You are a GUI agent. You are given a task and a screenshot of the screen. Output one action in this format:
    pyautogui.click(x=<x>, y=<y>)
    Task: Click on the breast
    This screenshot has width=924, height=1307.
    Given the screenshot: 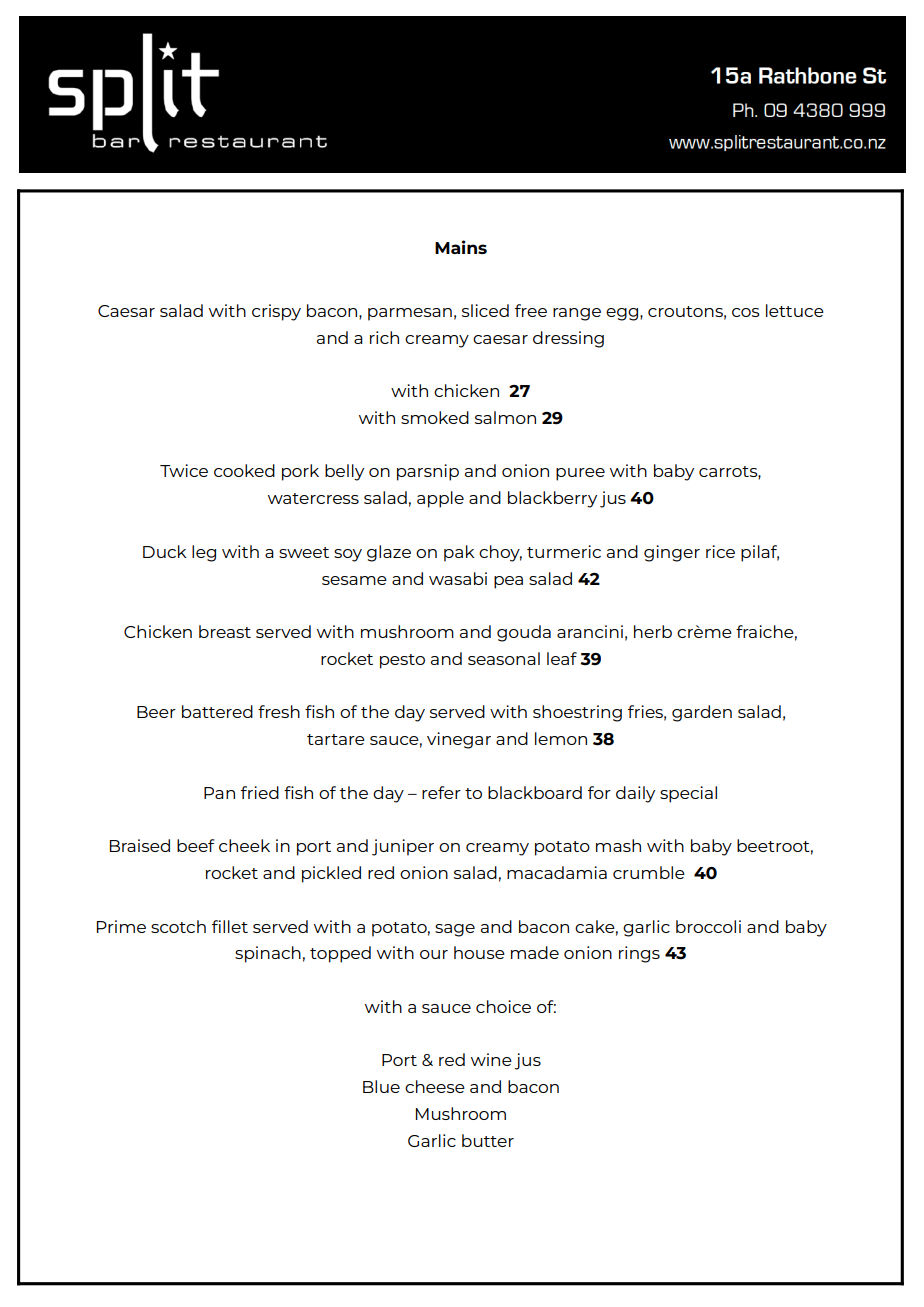 What is the action you would take?
    pyautogui.click(x=225, y=631)
